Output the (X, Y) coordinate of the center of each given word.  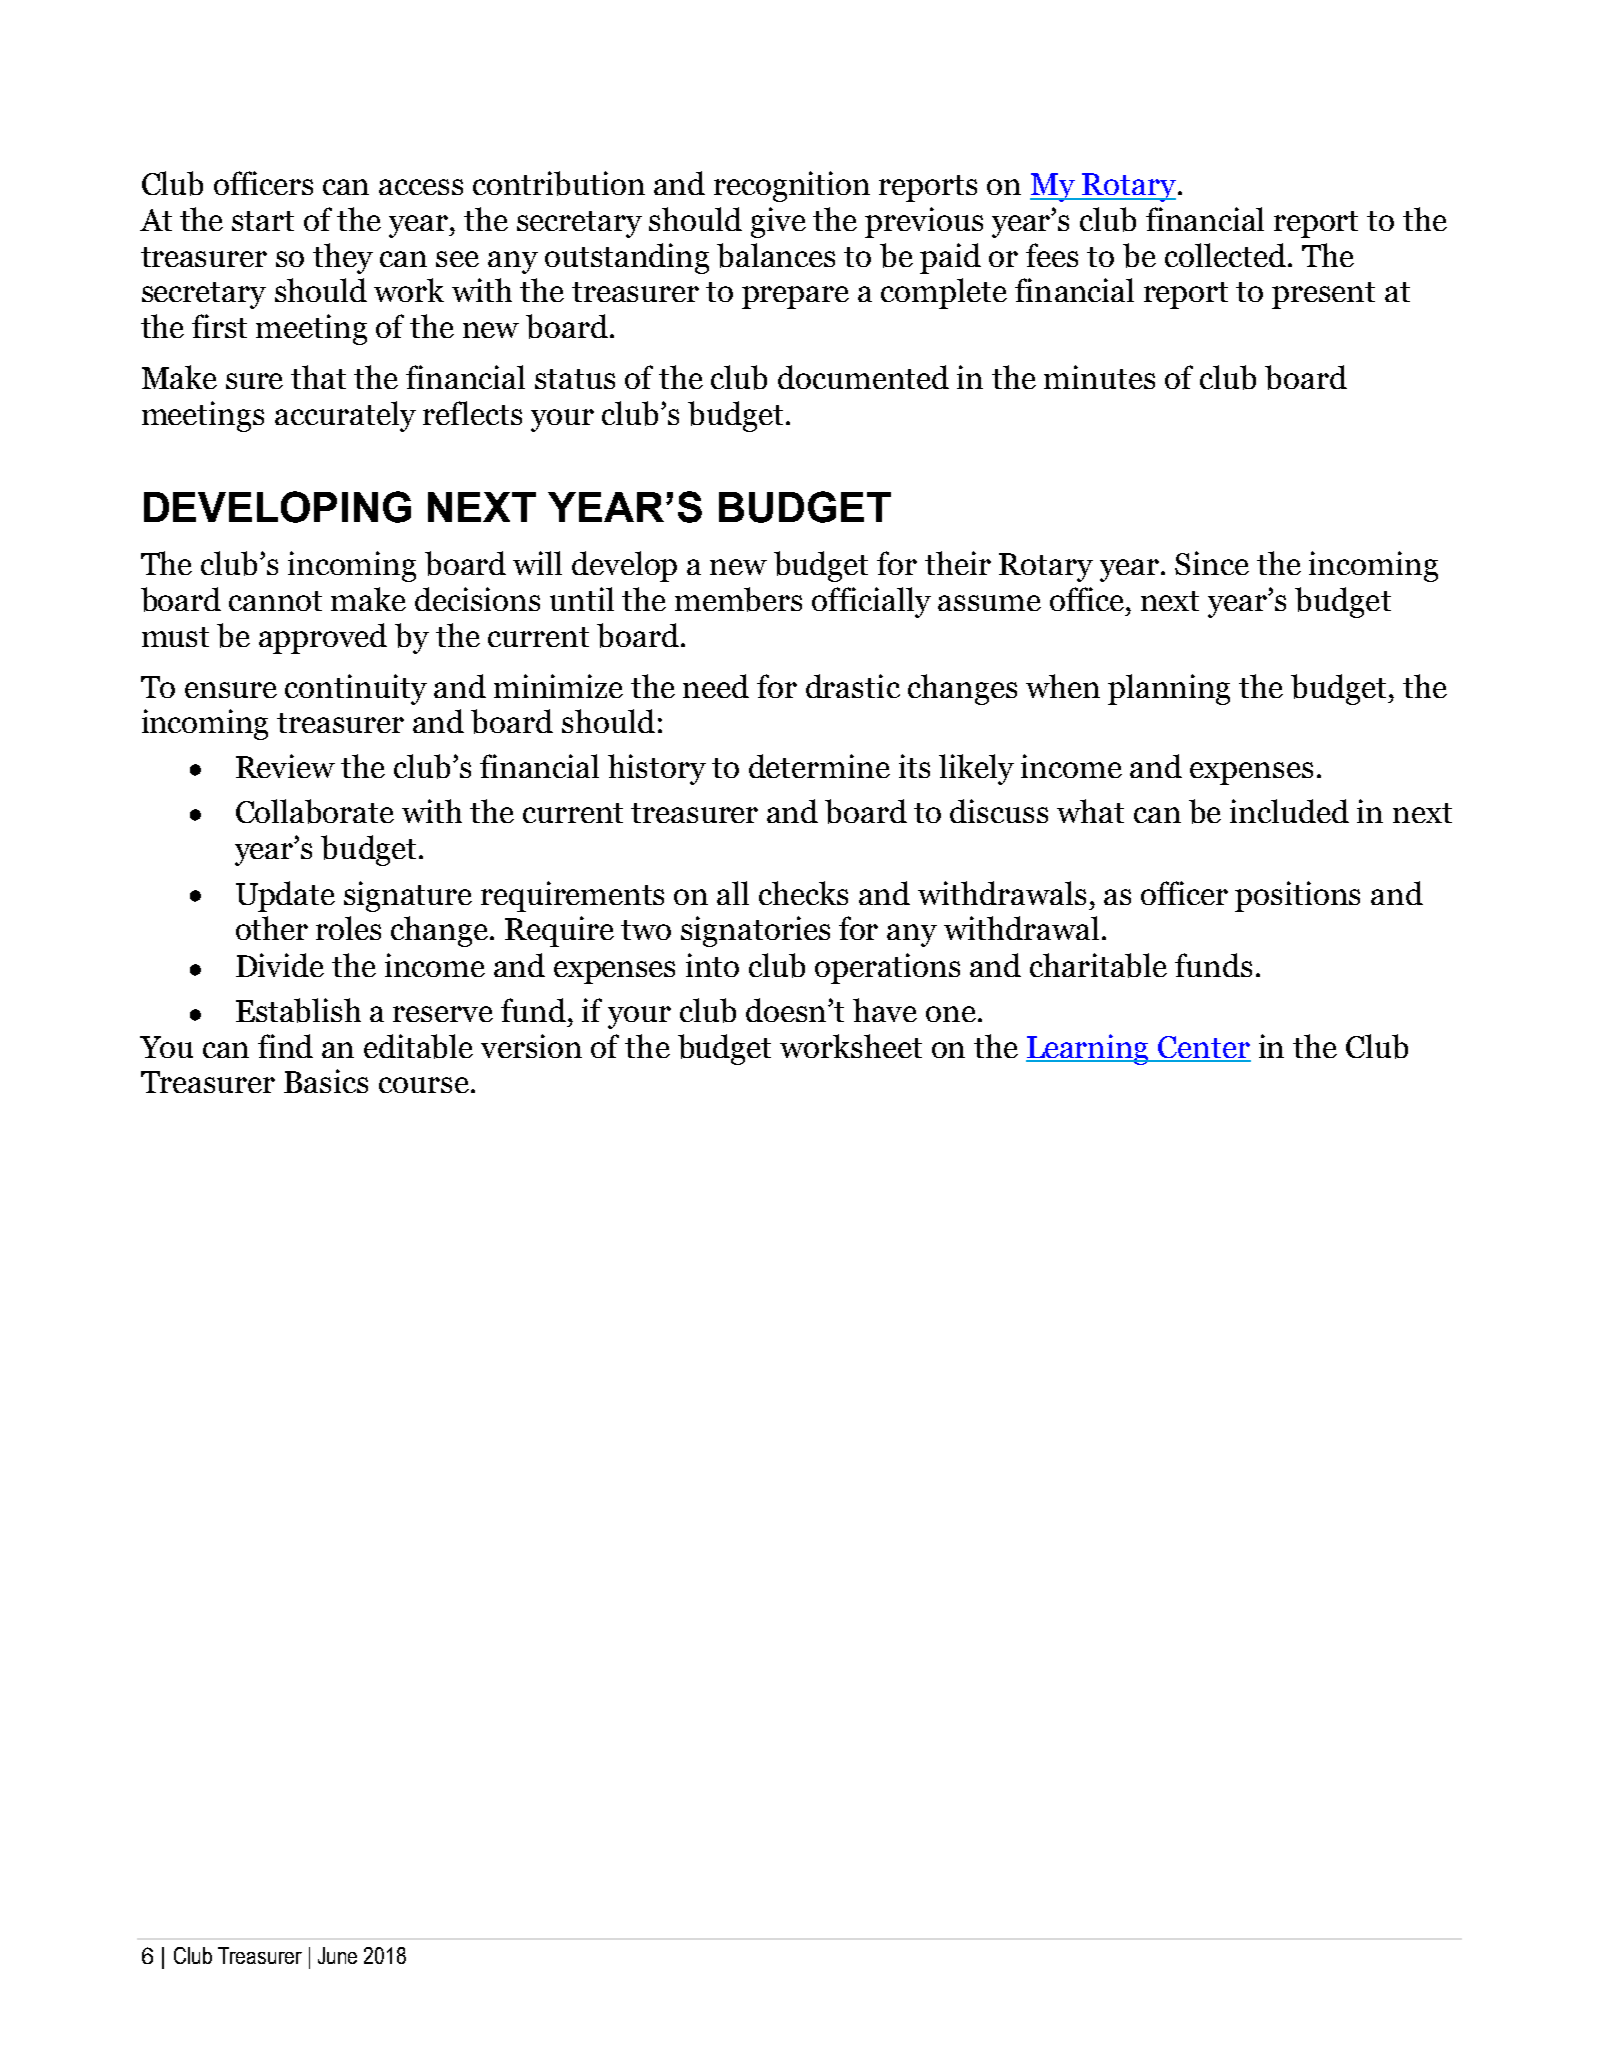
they (343, 258)
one (951, 1014)
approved (323, 638)
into (712, 965)
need (716, 686)
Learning (1089, 1049)
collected (1225, 255)
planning (1169, 689)
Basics (326, 1081)
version (531, 1046)
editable (418, 1046)
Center (1204, 1048)
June (337, 1955)
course (424, 1085)
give (778, 222)
